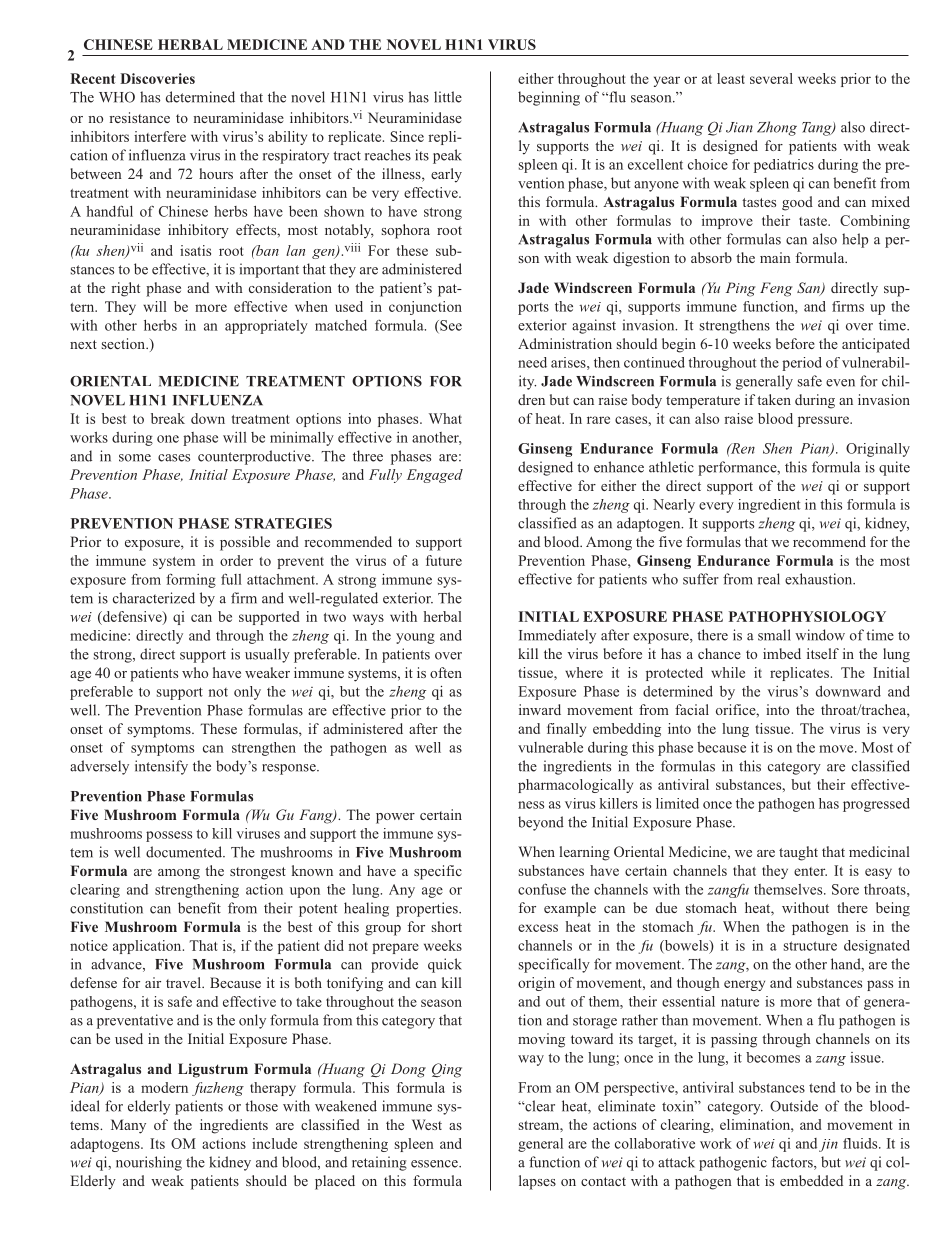  What do you see at coordinates (828, 1145) in the screenshot?
I see `jin` at bounding box center [828, 1145].
